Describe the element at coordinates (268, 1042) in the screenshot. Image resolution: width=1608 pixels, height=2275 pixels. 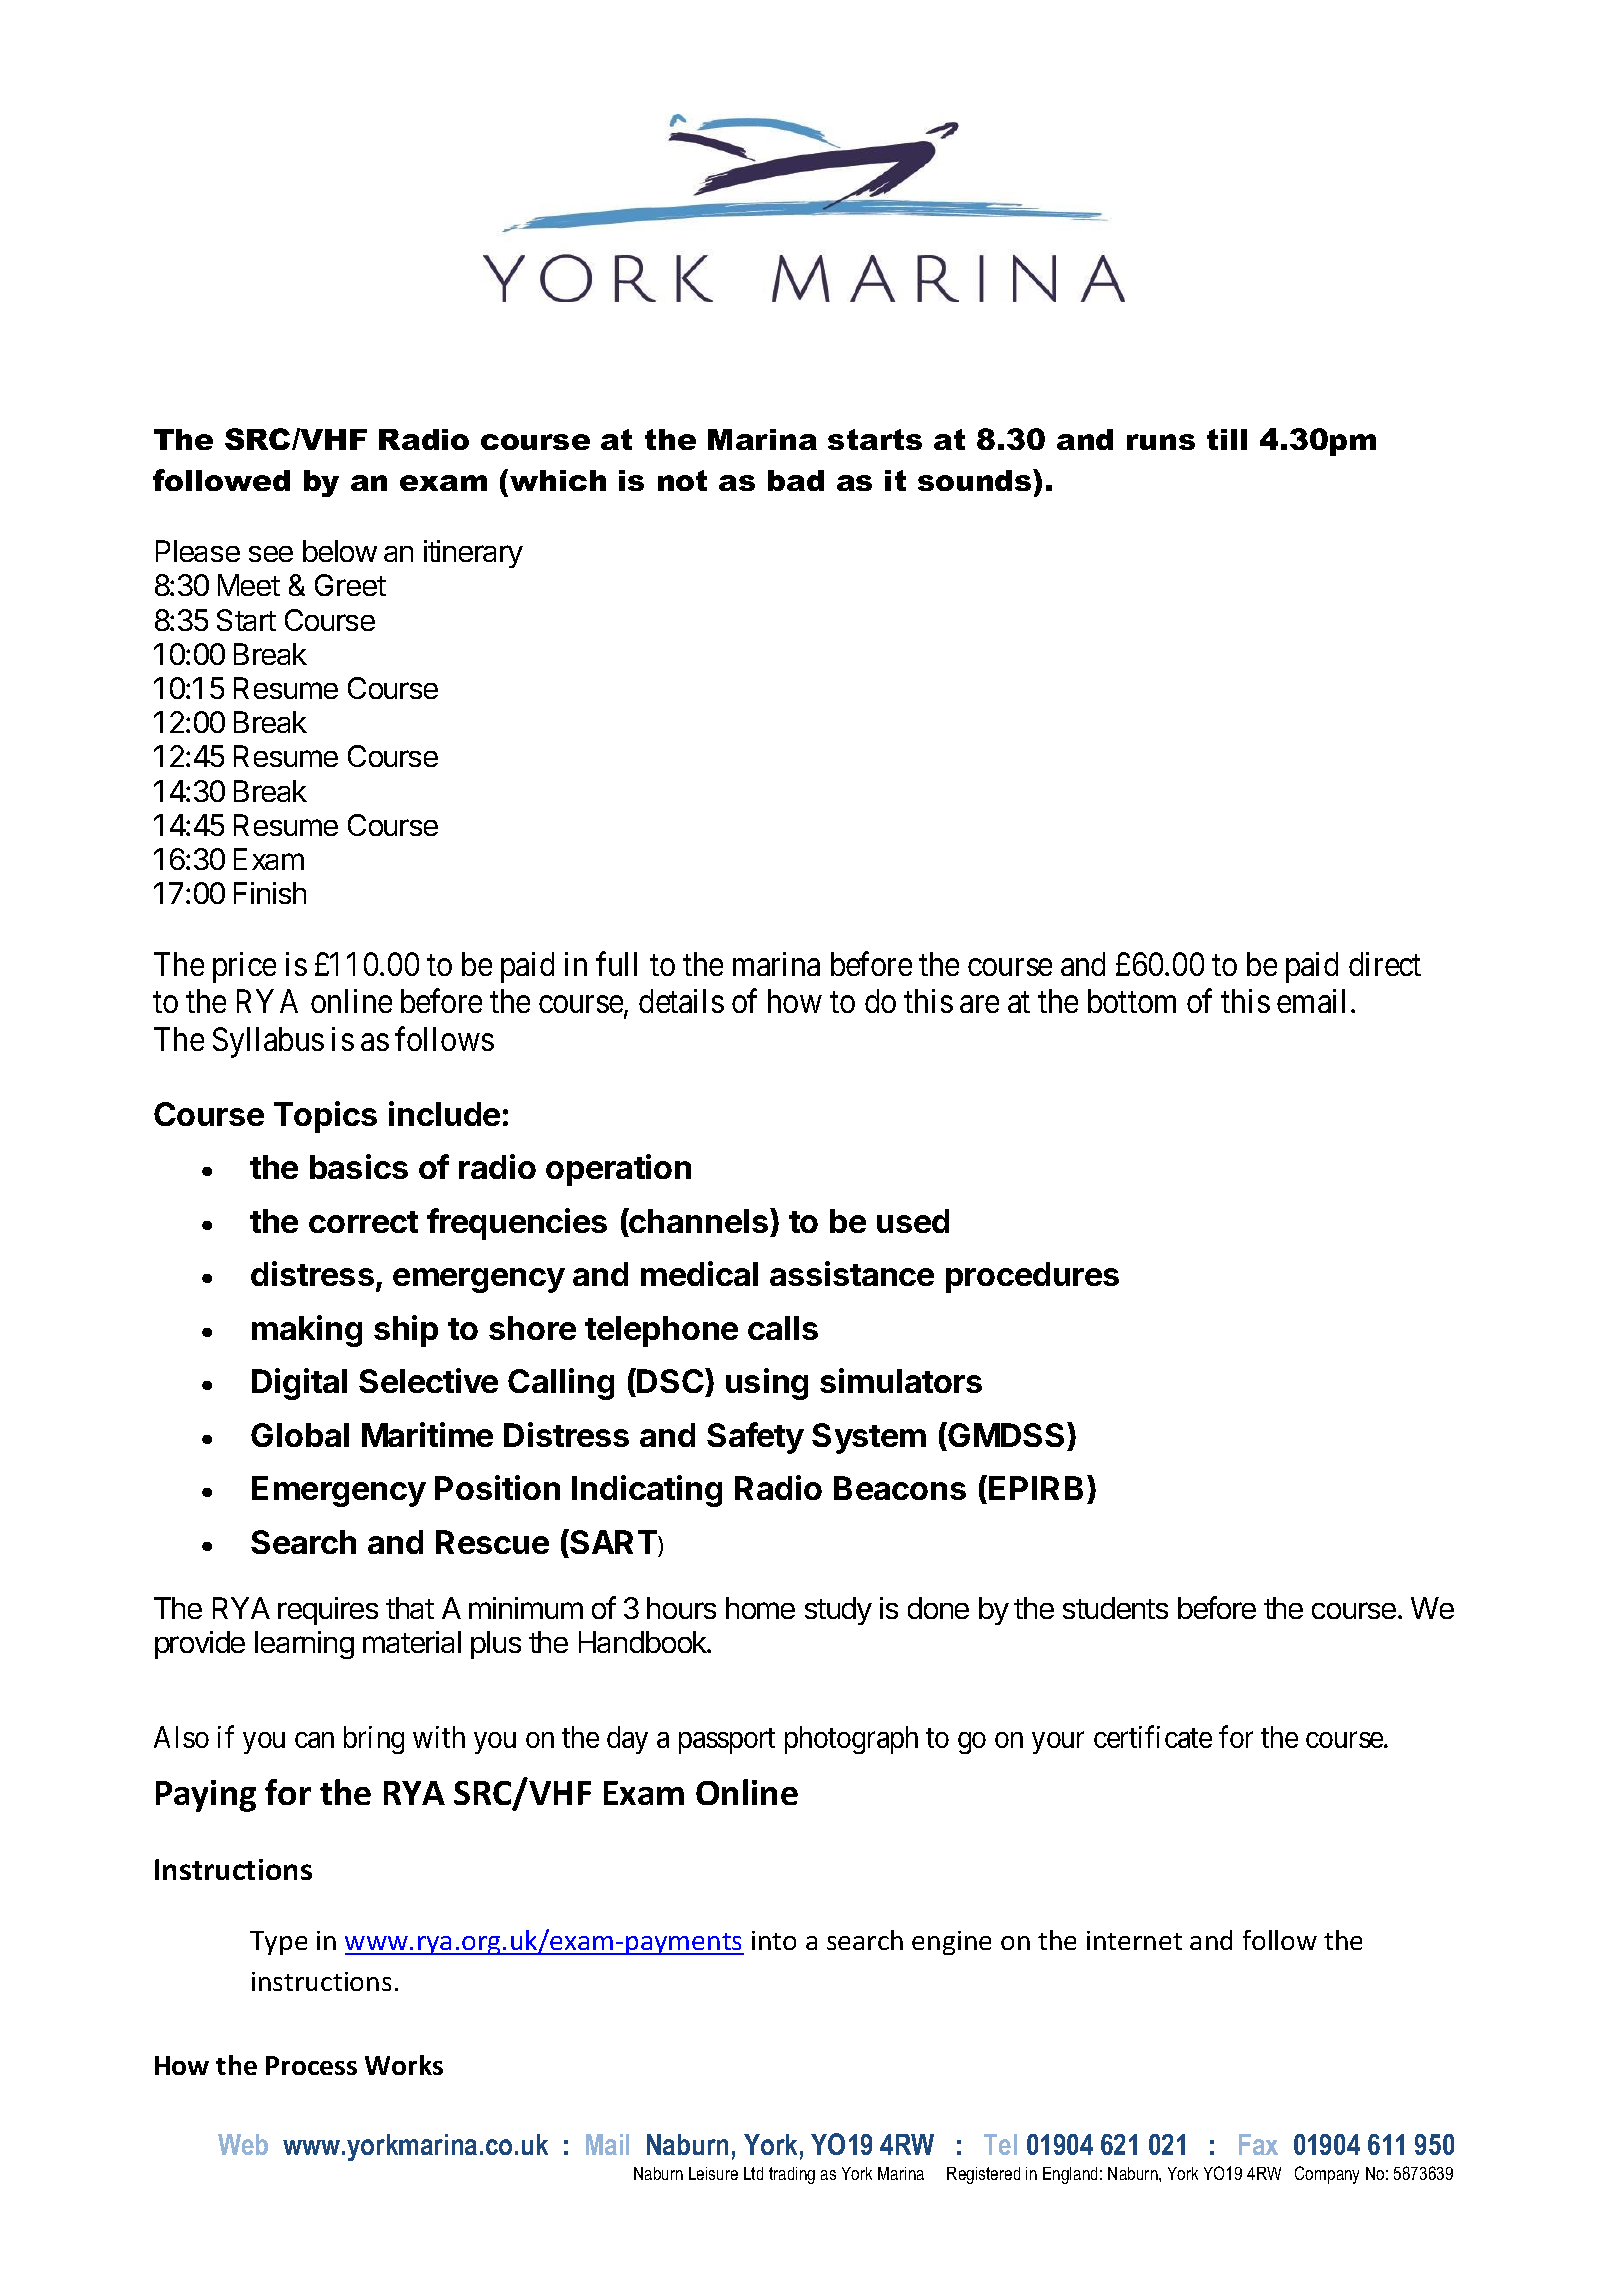
I see `Syllabus` at that location.
